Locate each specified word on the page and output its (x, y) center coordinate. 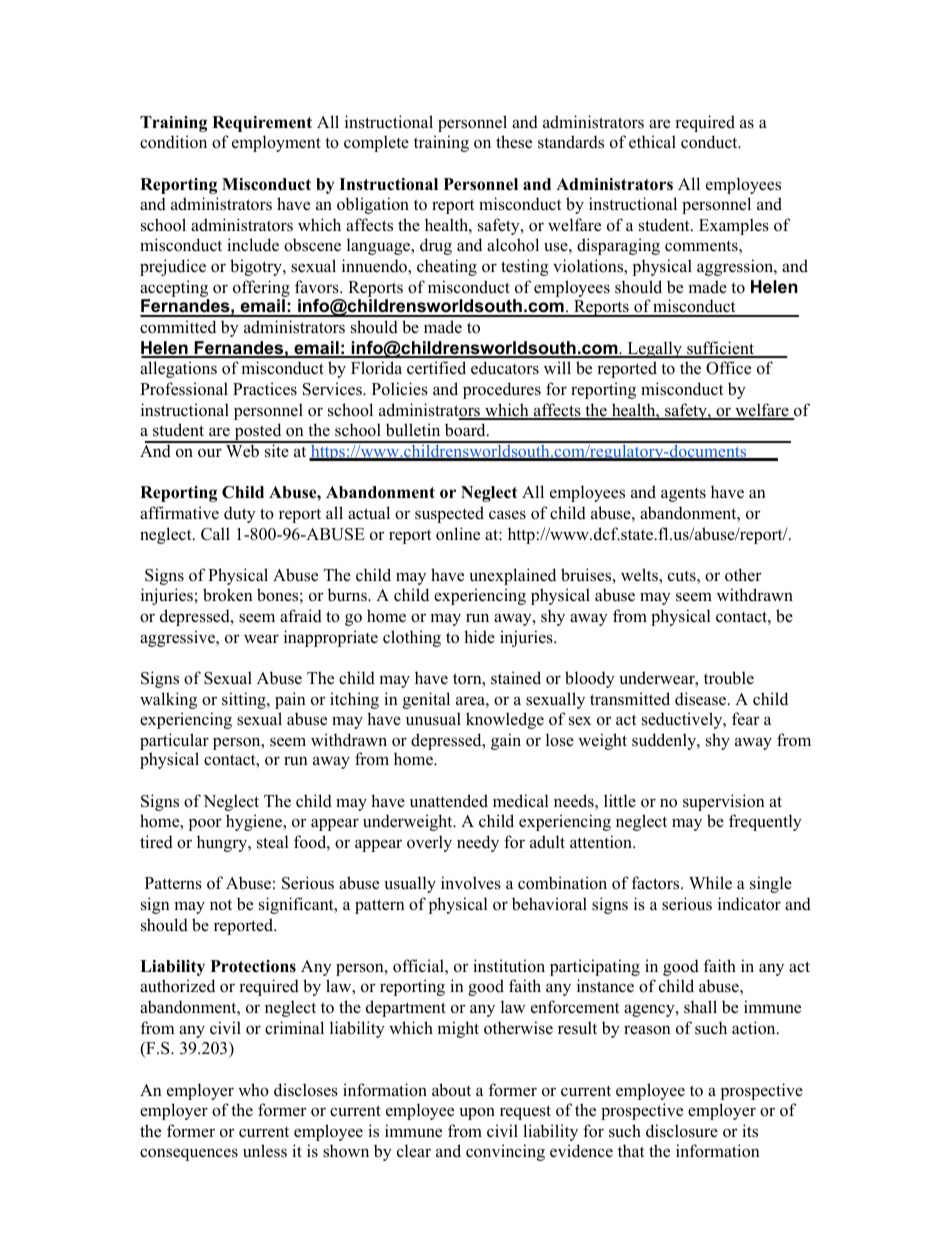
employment (276, 143)
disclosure (682, 1131)
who (253, 1090)
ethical (652, 142)
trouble (729, 678)
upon (477, 1113)
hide (479, 637)
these (514, 142)
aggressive (178, 638)
